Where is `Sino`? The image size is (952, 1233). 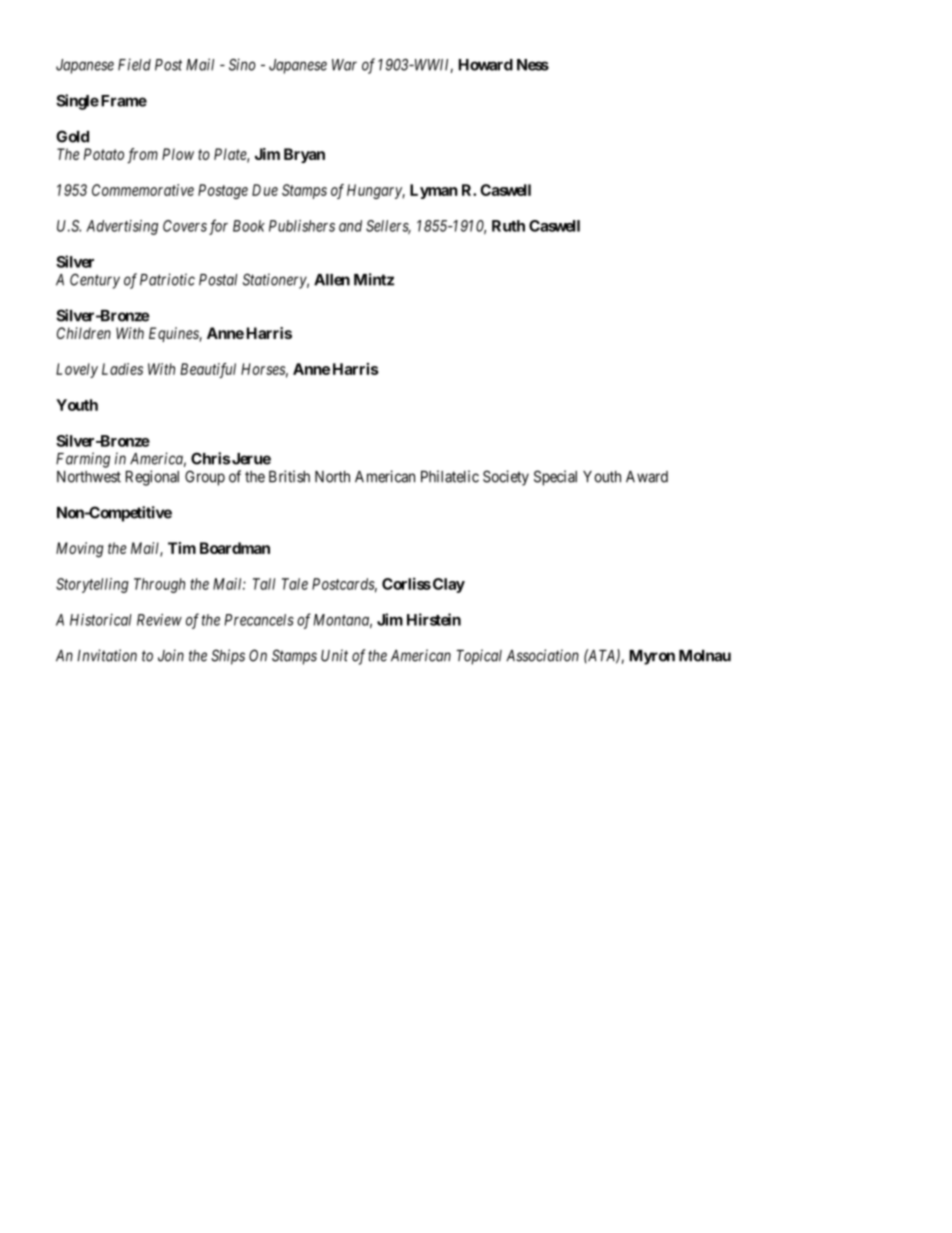
Sino is located at coordinates (242, 64).
